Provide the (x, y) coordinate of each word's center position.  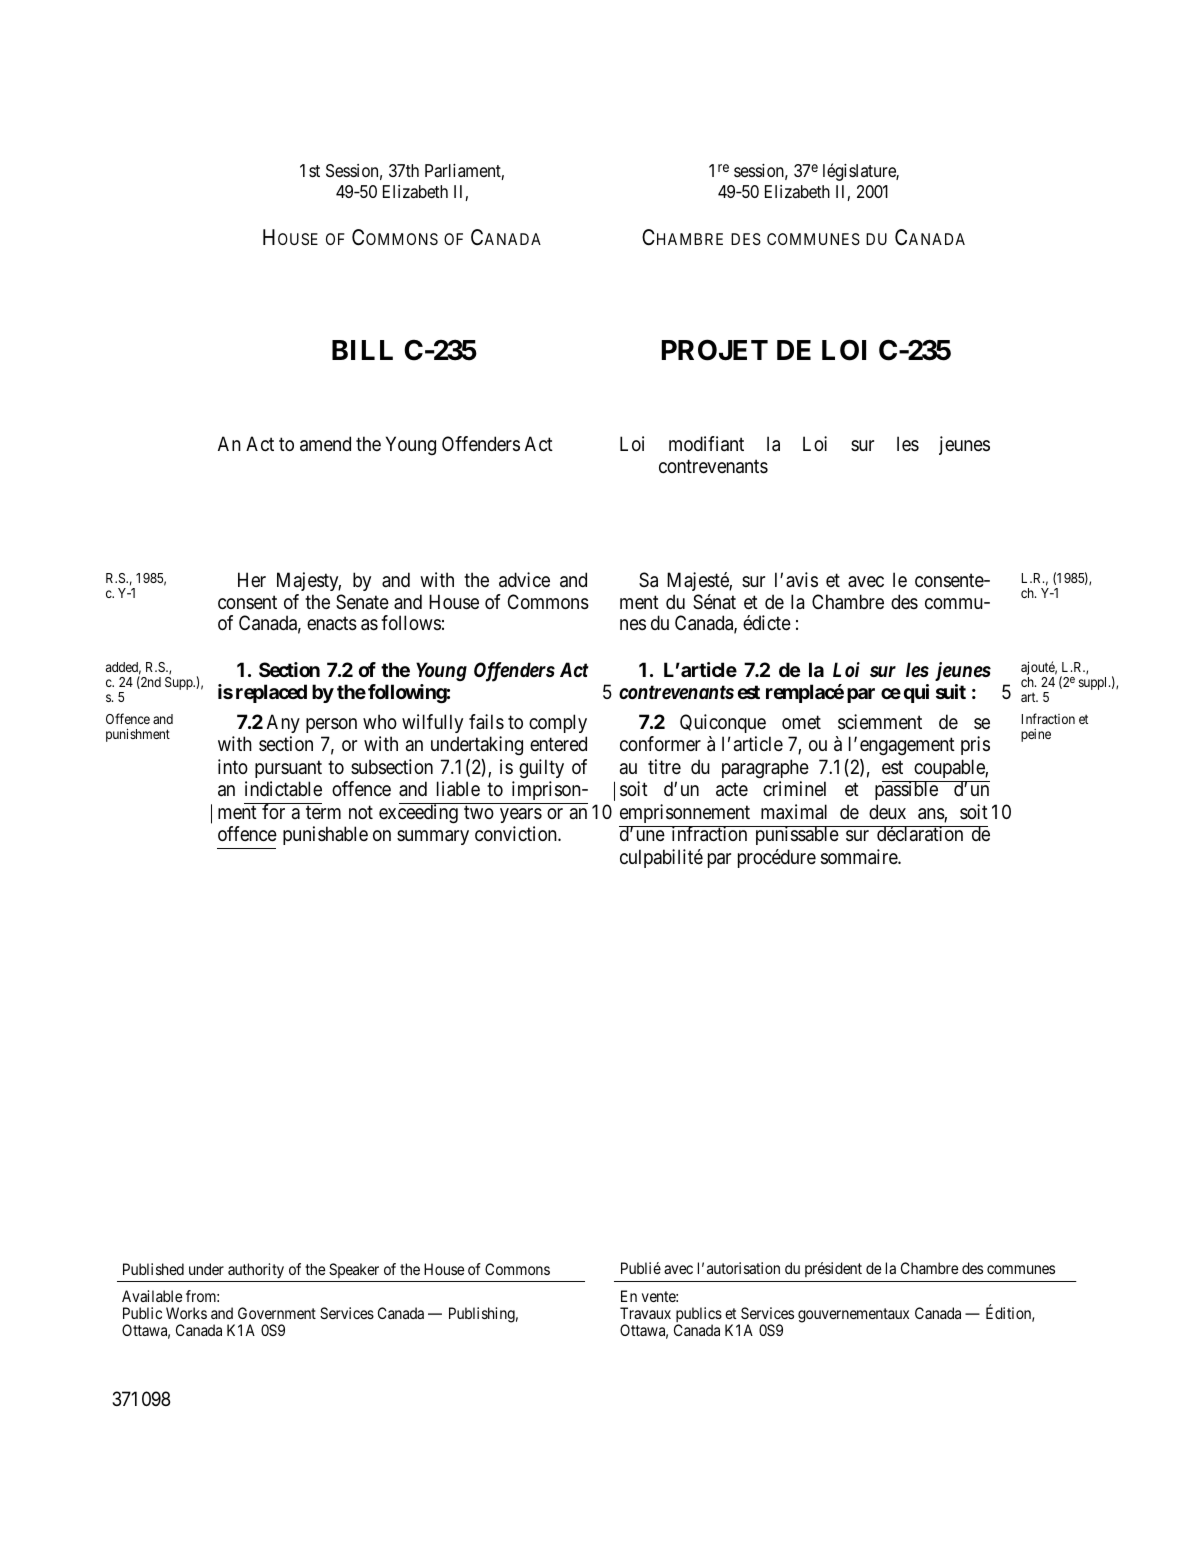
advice (524, 580)
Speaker (354, 1270)
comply (558, 723)
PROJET (715, 350)
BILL (362, 350)
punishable (325, 835)
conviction (517, 833)
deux (887, 811)
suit (951, 691)
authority (256, 1270)
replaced (271, 693)
